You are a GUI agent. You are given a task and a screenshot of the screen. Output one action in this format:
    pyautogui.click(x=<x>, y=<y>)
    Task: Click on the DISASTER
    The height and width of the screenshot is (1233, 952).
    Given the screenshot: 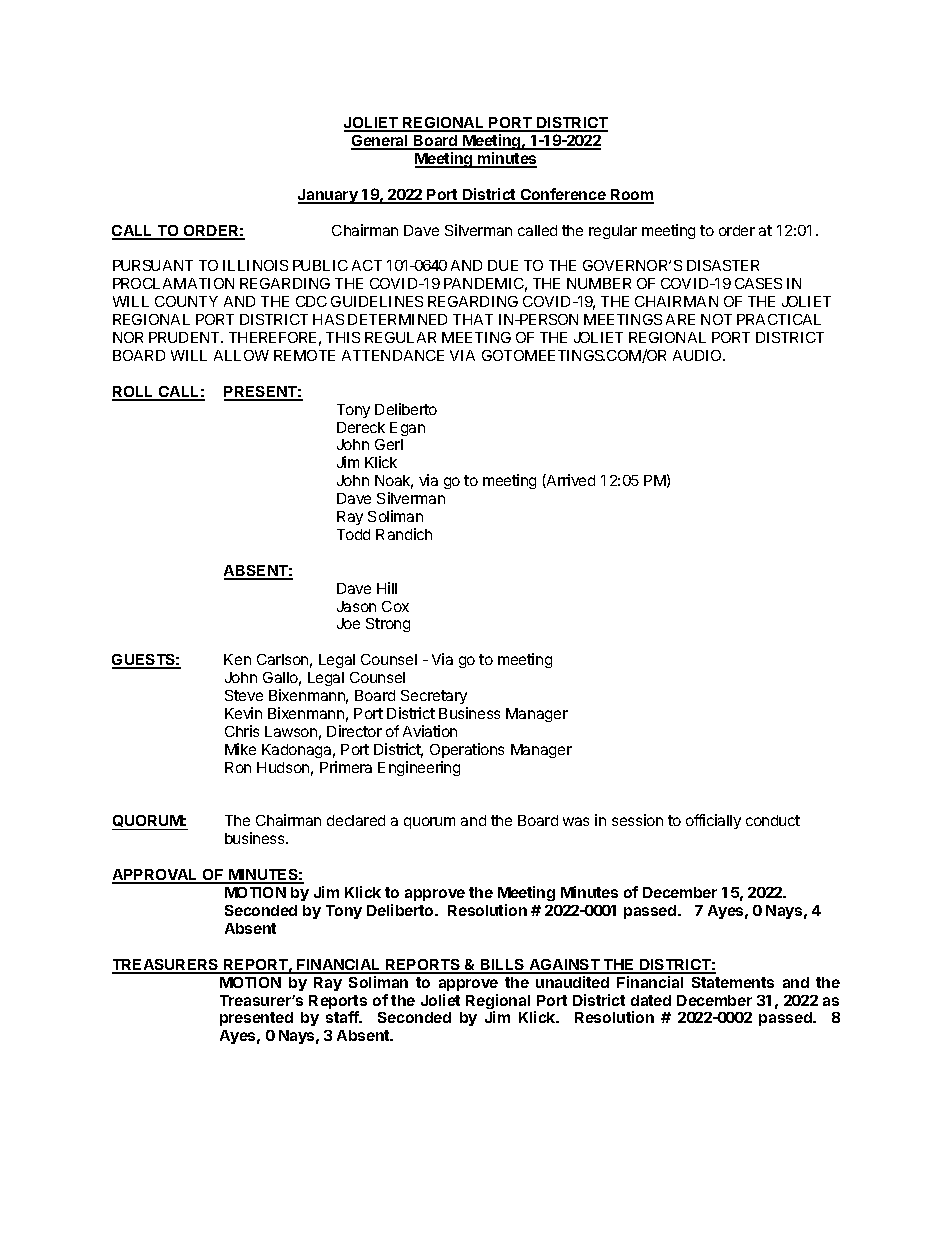 What is the action you would take?
    pyautogui.click(x=723, y=265)
